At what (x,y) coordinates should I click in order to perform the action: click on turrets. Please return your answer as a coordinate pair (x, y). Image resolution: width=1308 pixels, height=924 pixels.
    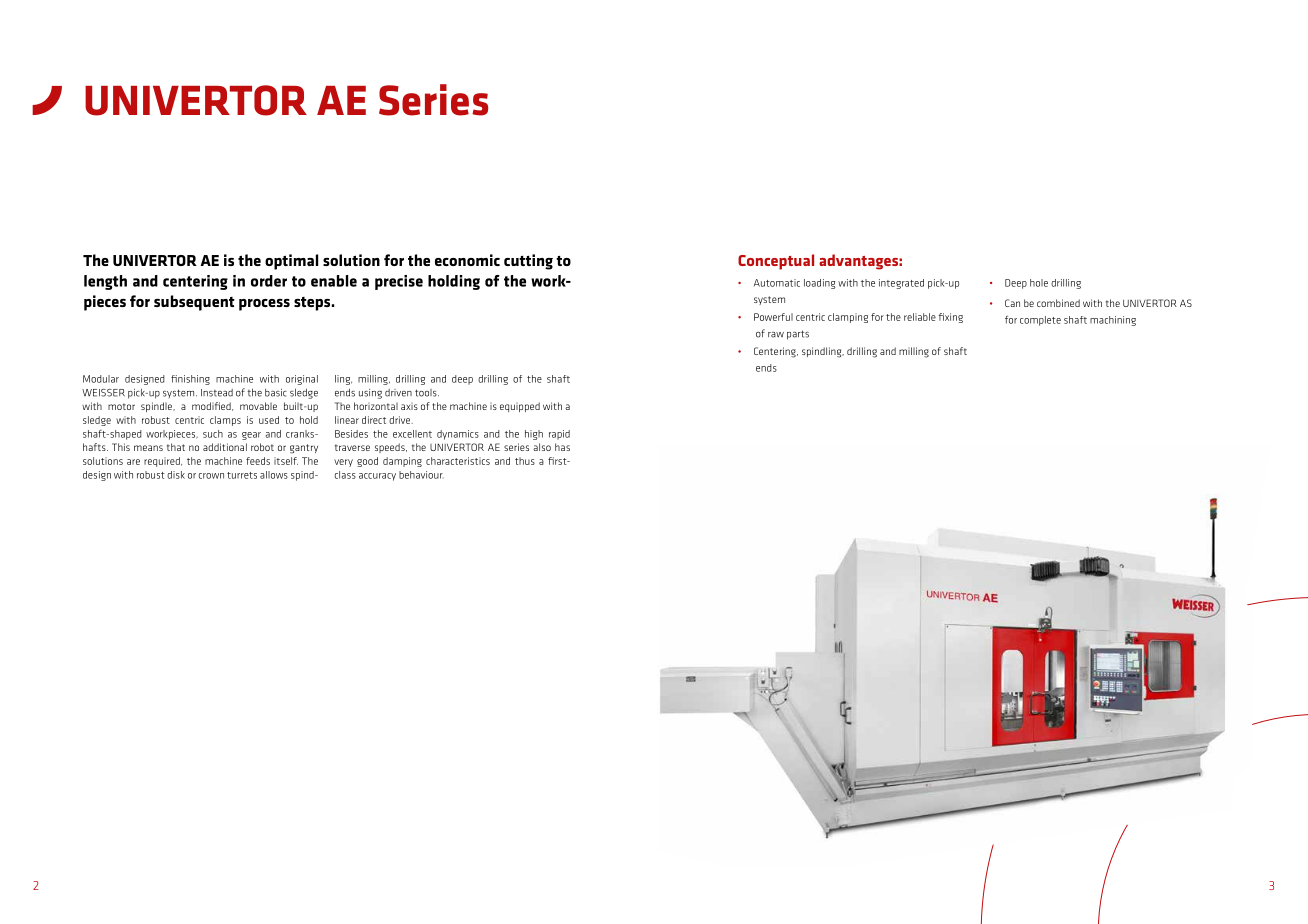
    Looking at the image, I should click on (242, 475).
